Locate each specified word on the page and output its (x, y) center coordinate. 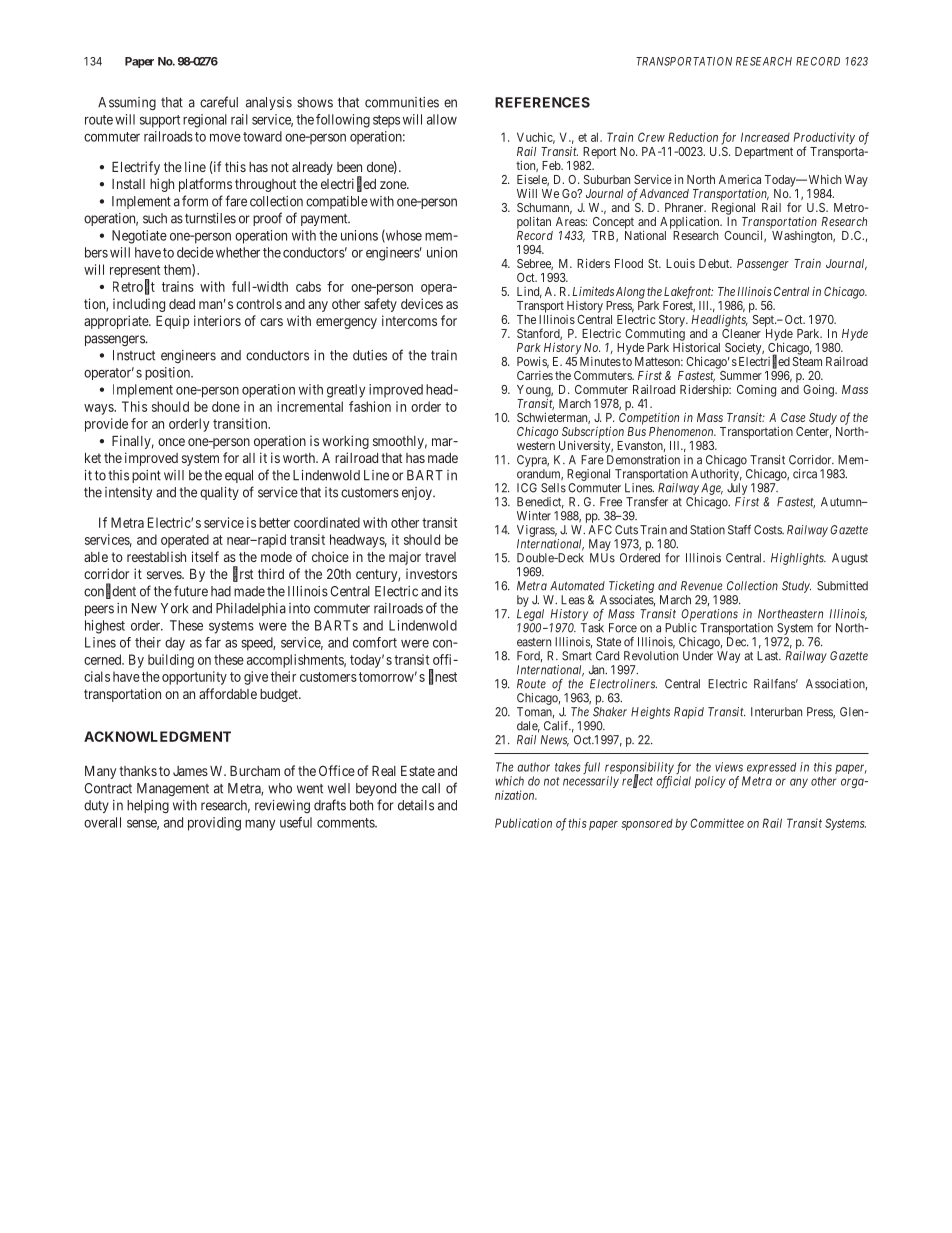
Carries (535, 375)
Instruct (134, 355)
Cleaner (741, 333)
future (191, 591)
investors (431, 573)
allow (442, 119)
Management (173, 789)
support (160, 121)
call (431, 788)
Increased (765, 137)
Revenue (702, 586)
